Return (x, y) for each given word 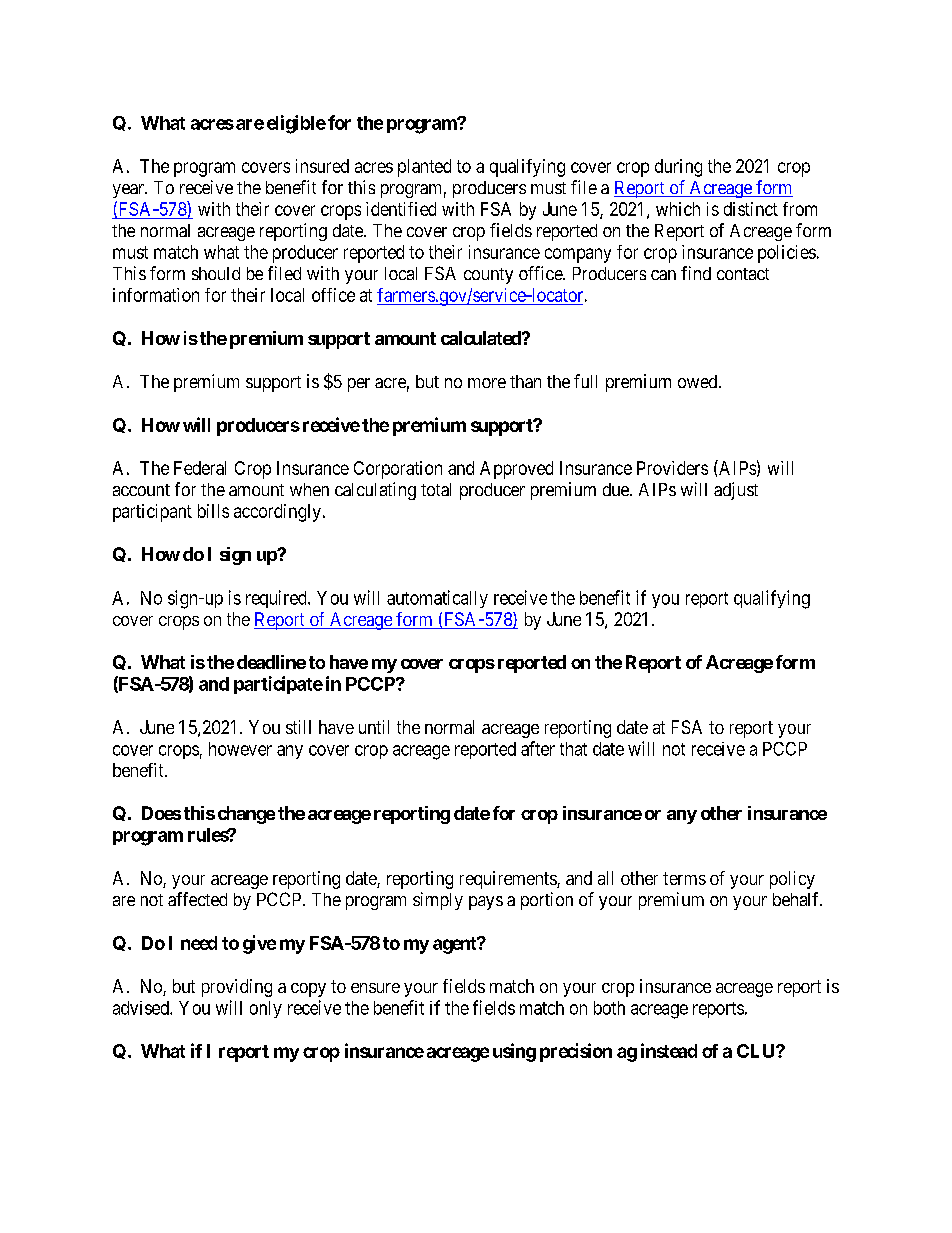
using (514, 1052)
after (538, 748)
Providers (672, 468)
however (240, 749)
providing (237, 988)
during (678, 168)
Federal (200, 468)
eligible (296, 124)
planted (424, 168)
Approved (516, 470)
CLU (757, 1051)
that (573, 749)
